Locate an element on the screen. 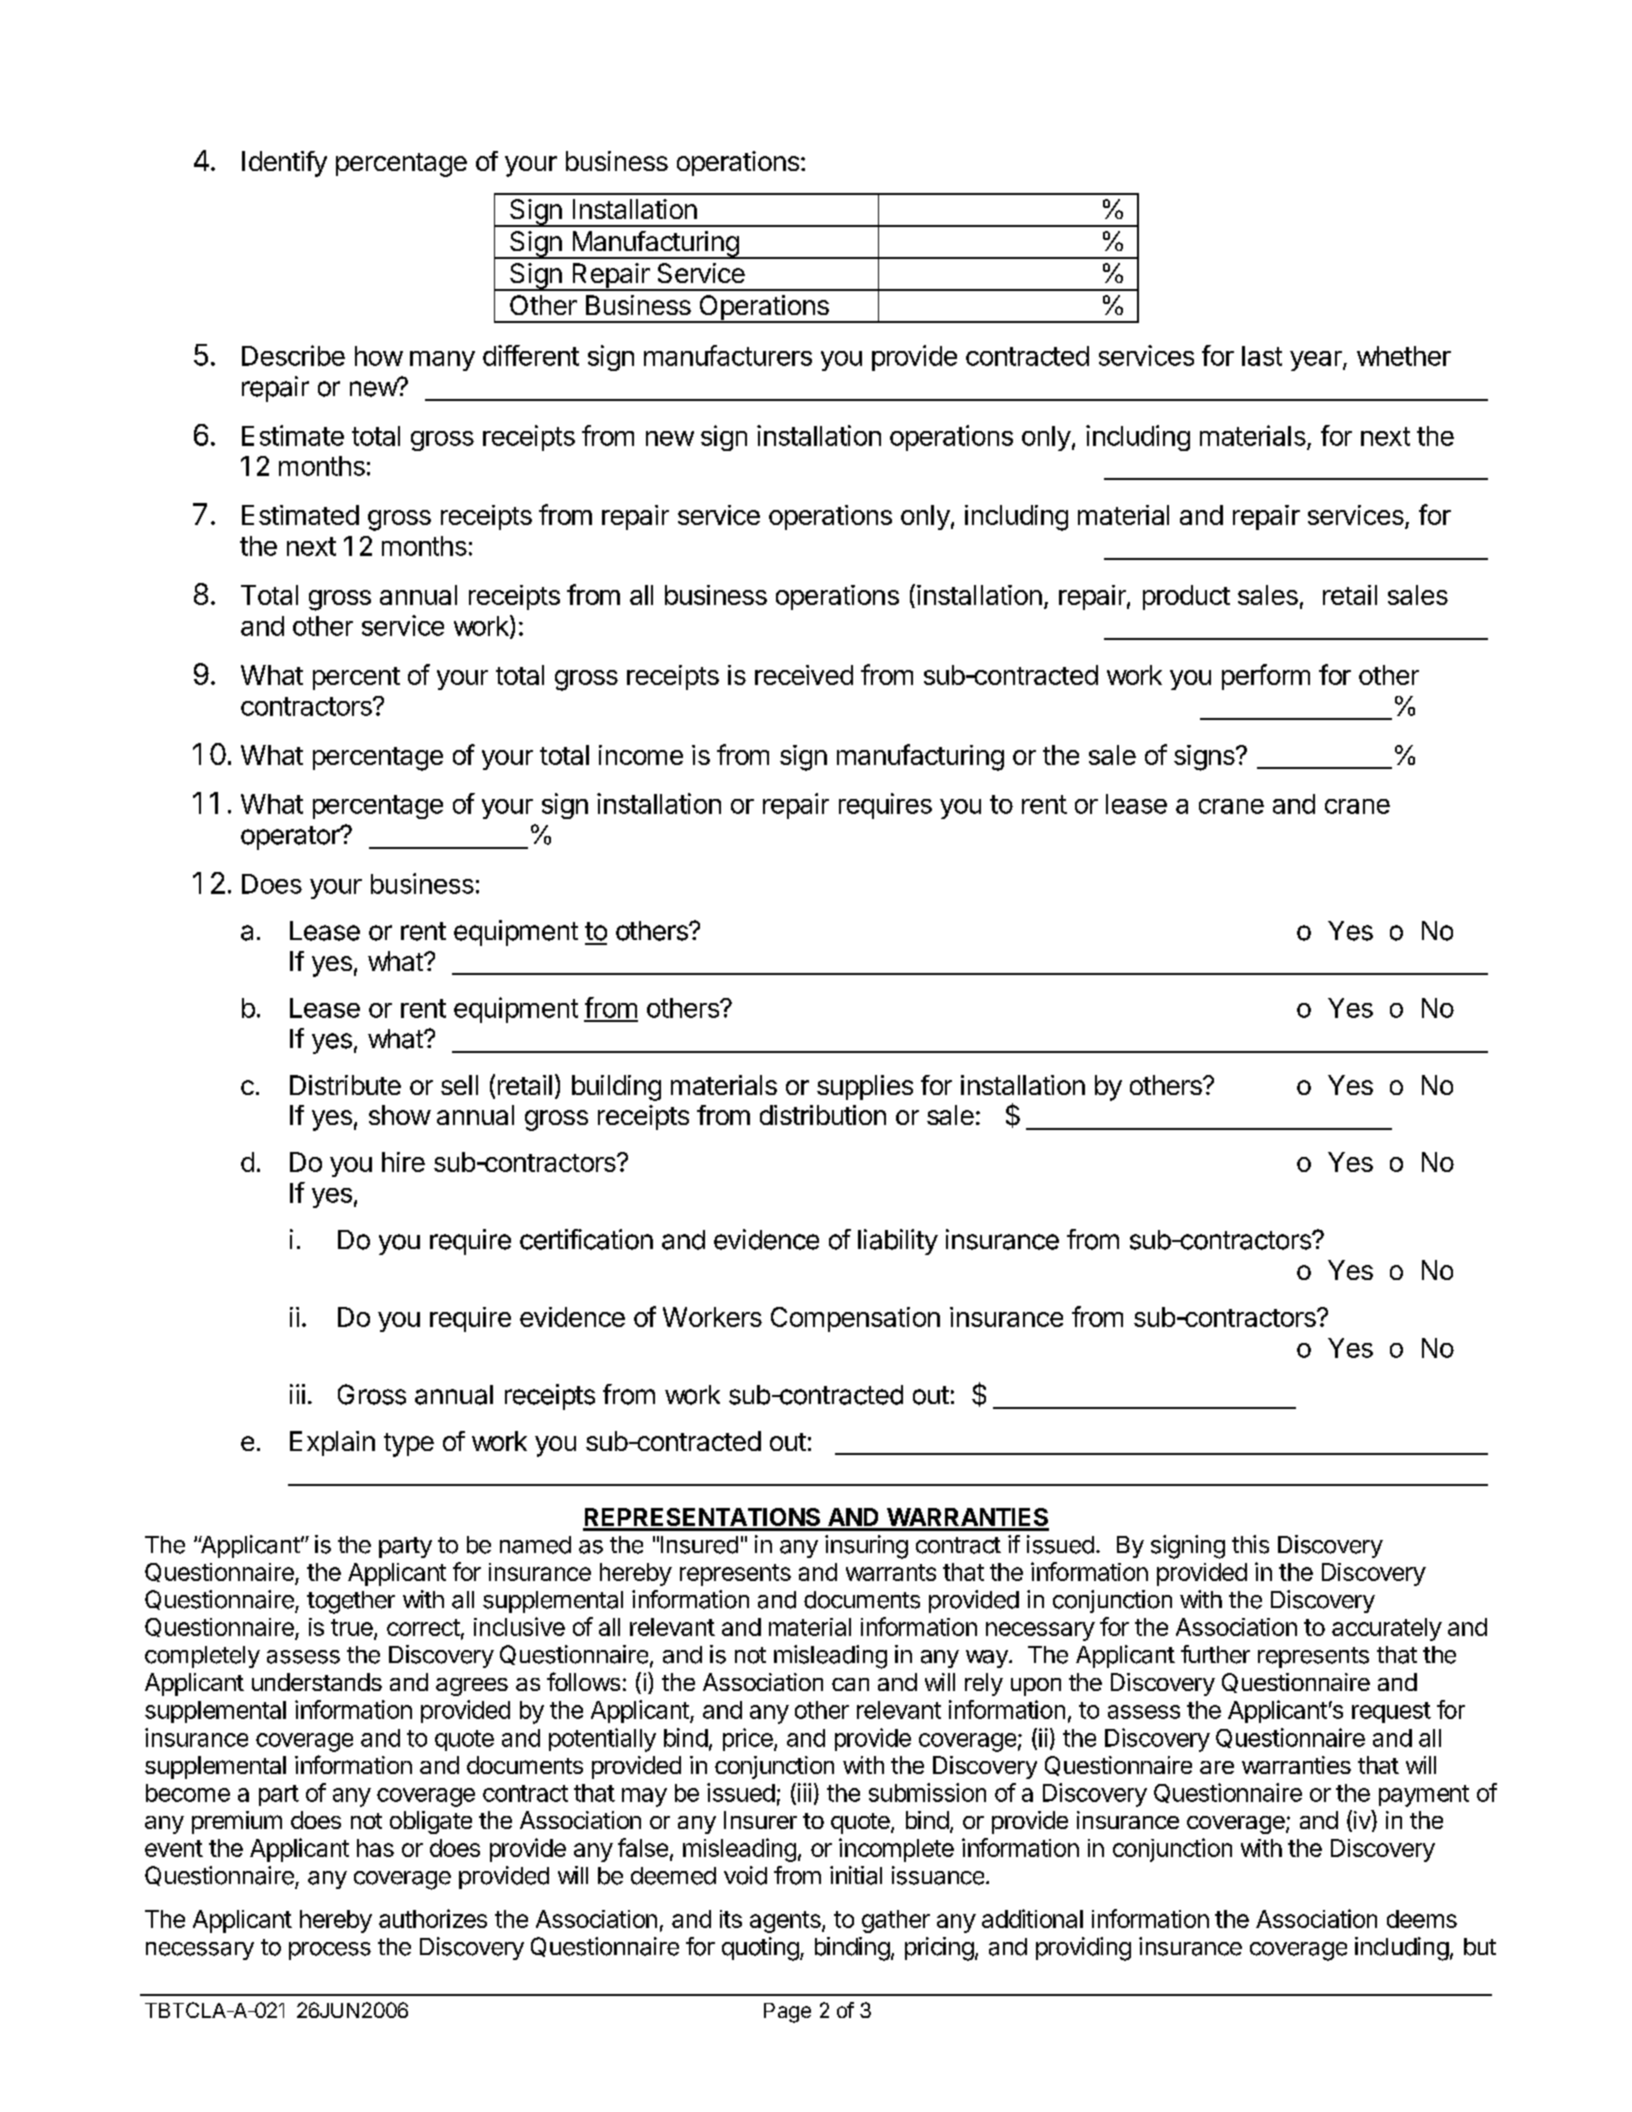  manufacturers is located at coordinates (728, 355).
